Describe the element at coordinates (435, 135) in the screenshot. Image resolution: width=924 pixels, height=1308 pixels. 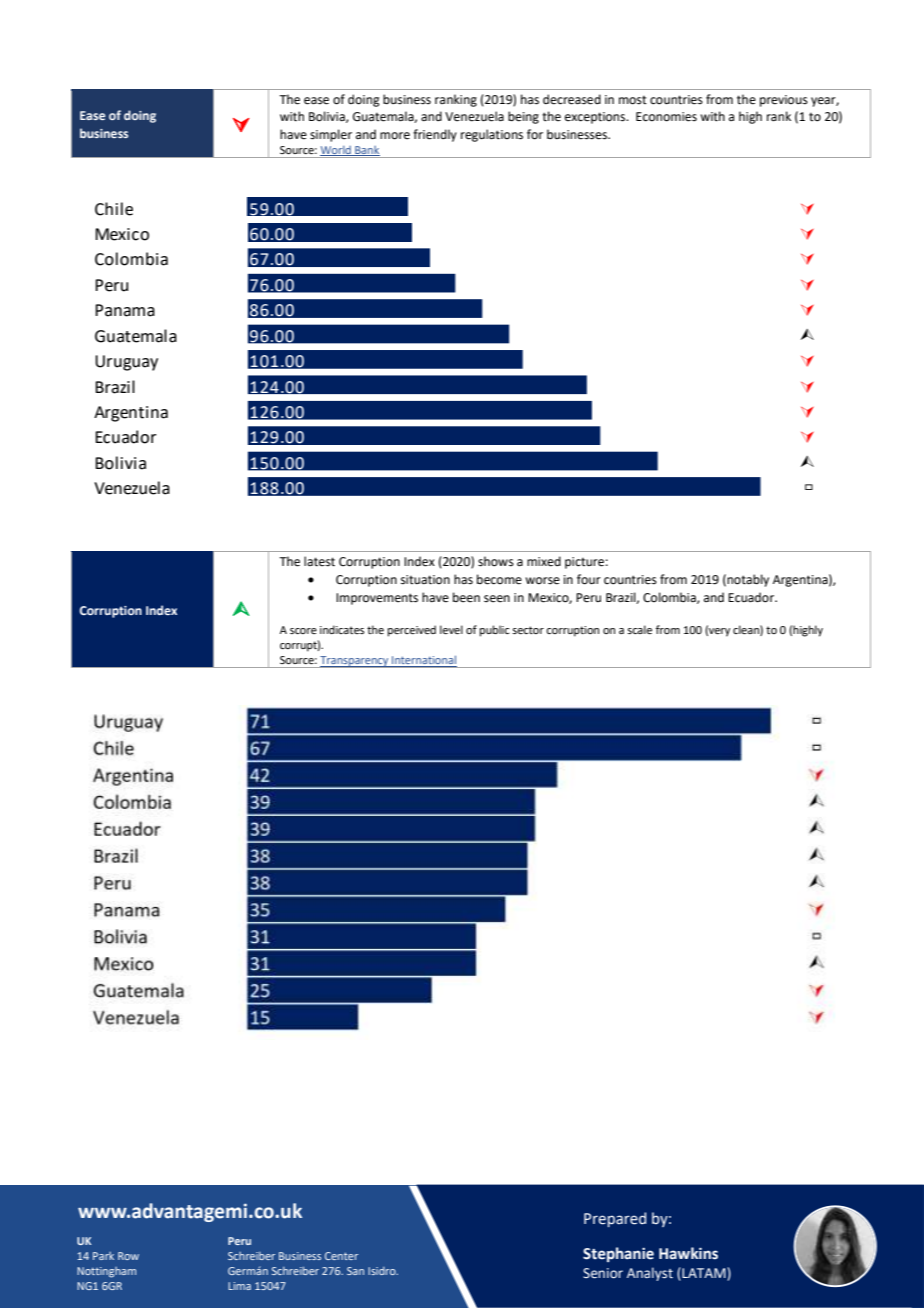
I see `friendly` at that location.
